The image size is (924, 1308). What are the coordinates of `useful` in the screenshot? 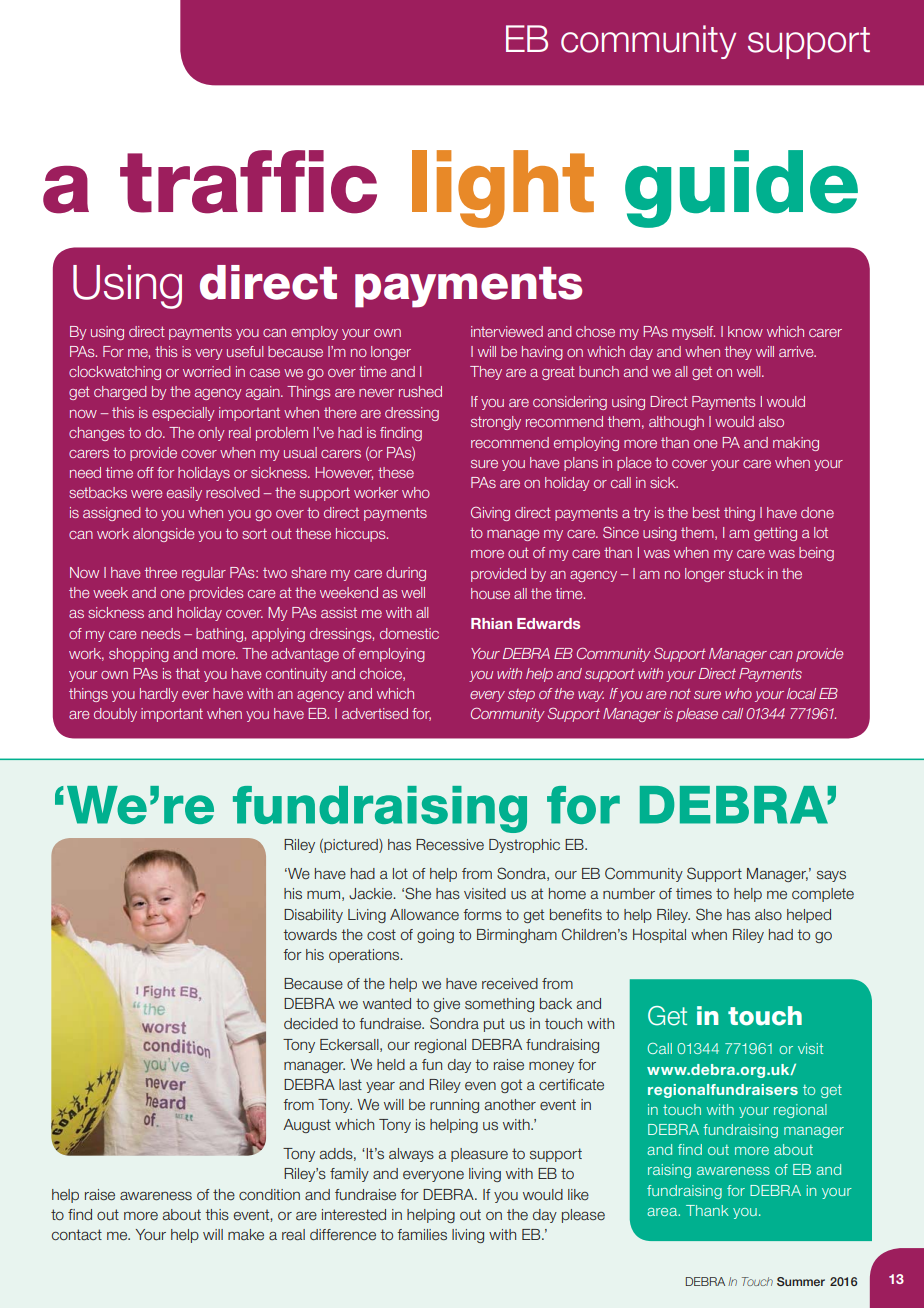 It's located at (245, 351).
